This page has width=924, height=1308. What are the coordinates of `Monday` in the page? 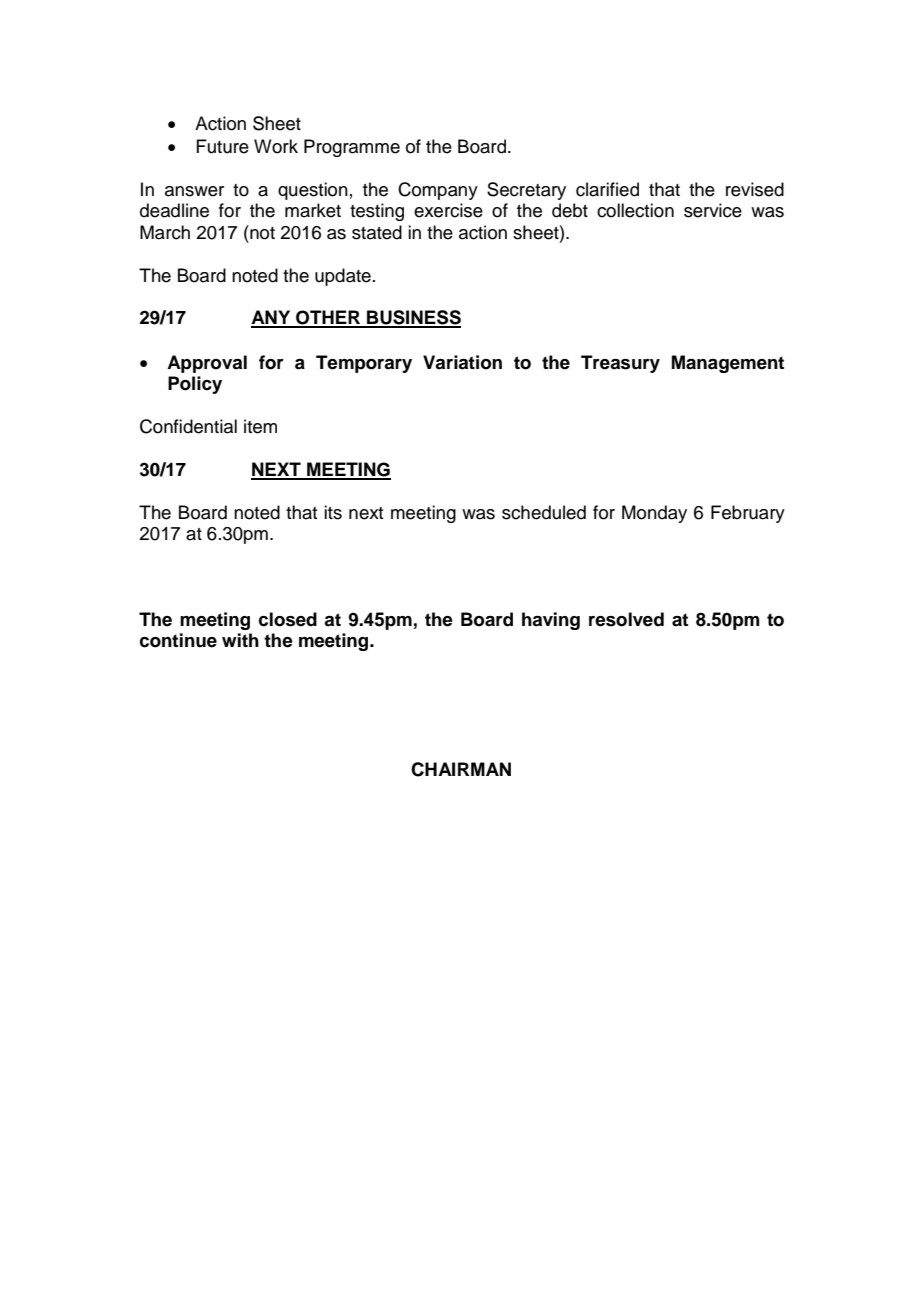 It's located at (654, 514).
